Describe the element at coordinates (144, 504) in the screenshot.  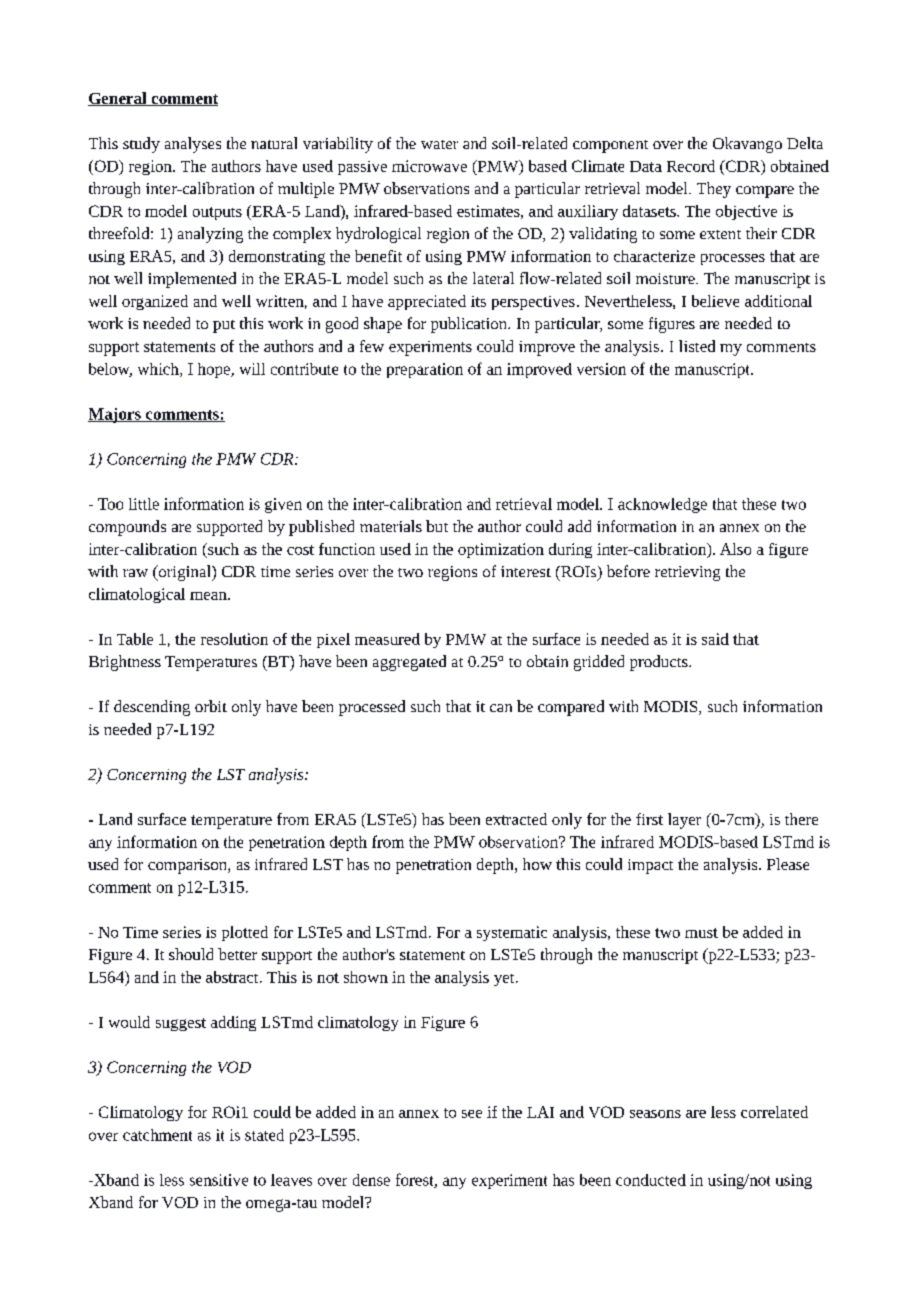
I see `little` at that location.
